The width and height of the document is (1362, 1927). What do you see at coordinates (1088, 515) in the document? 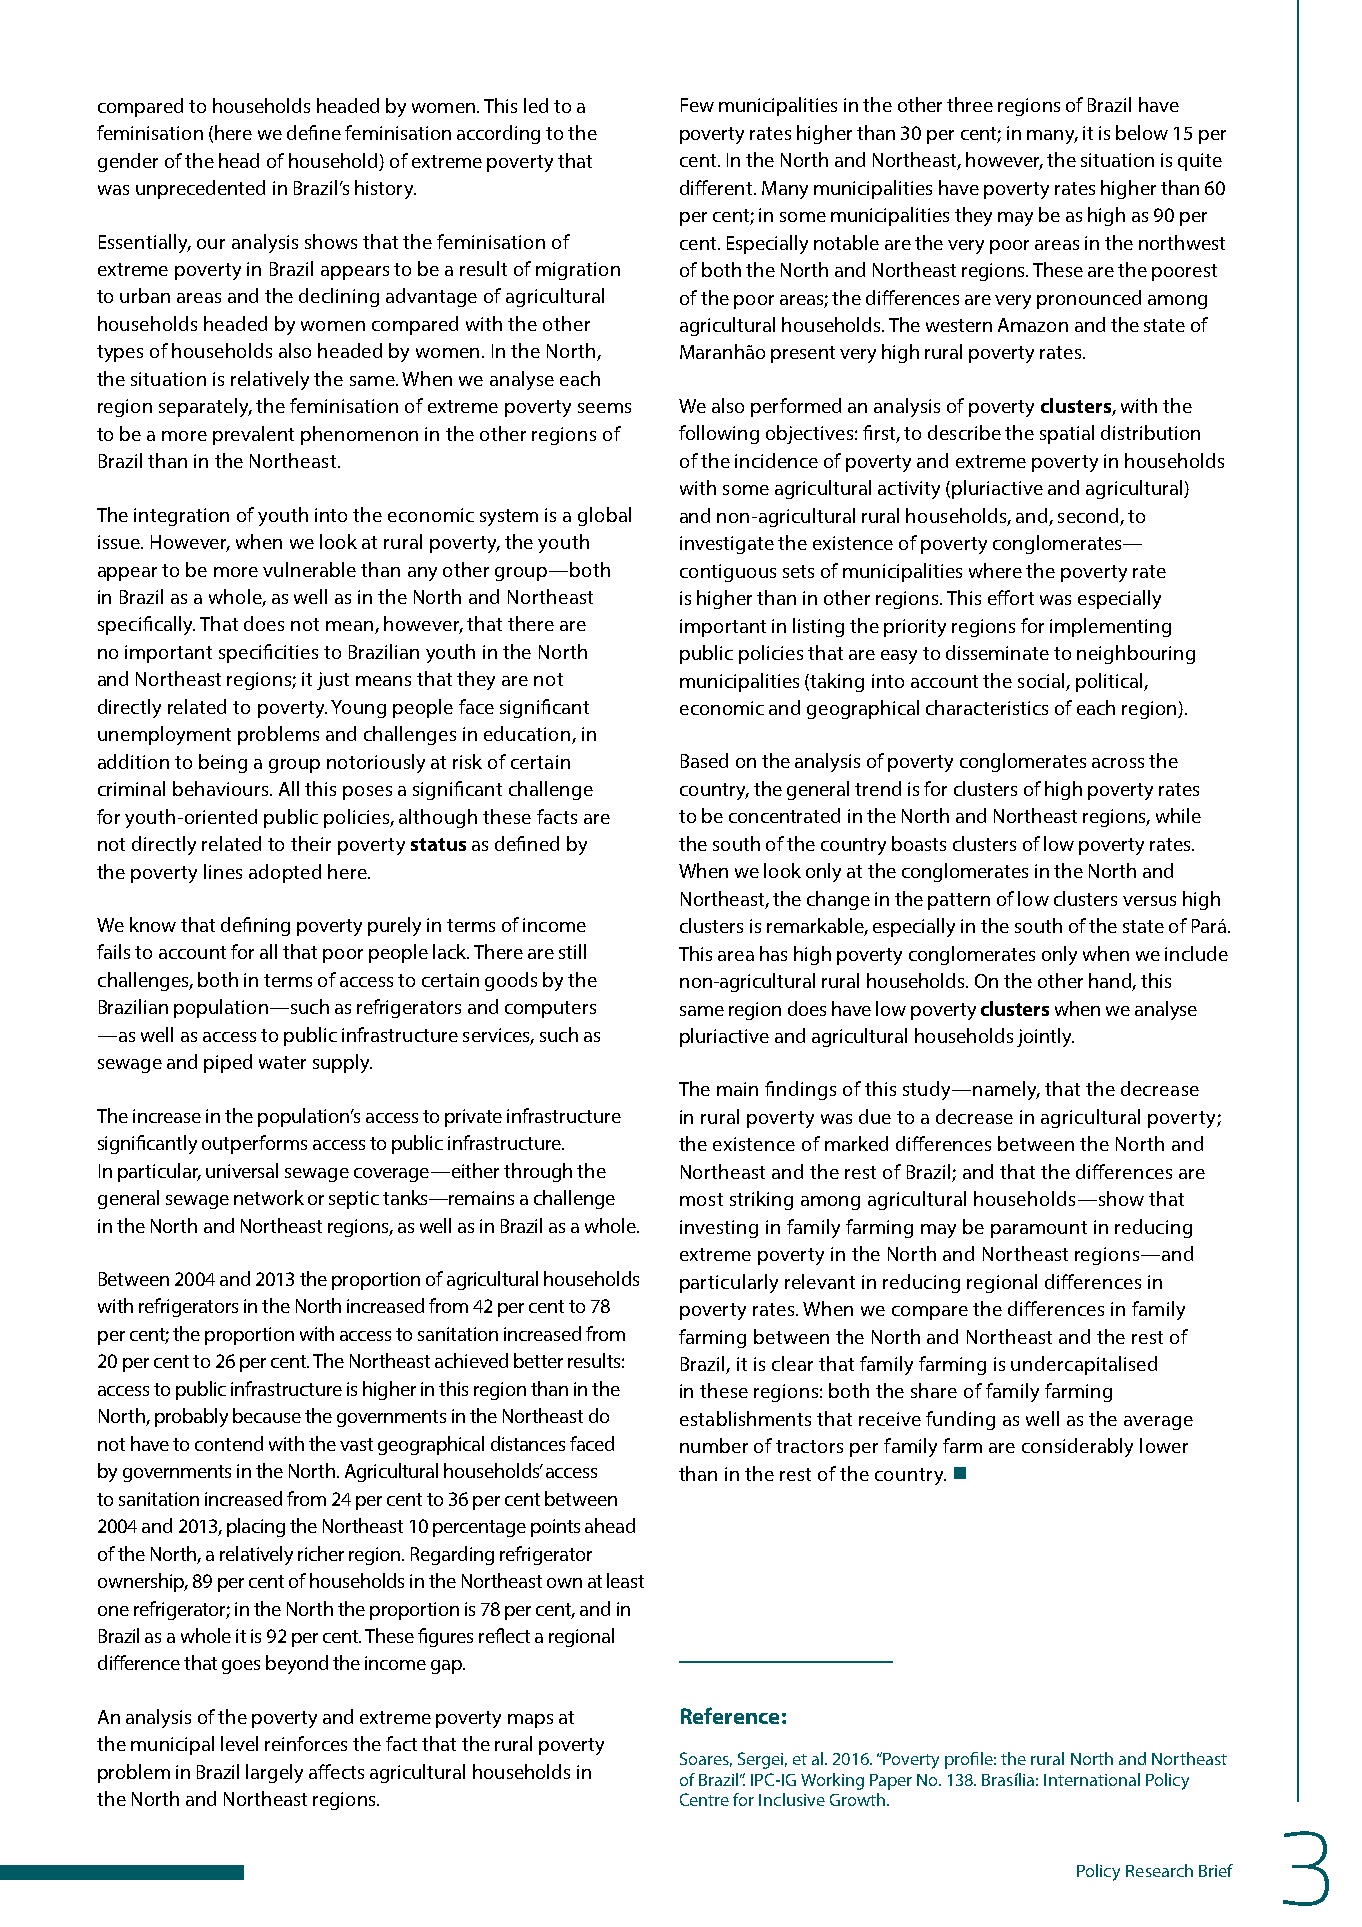
I see `second` at bounding box center [1088, 515].
